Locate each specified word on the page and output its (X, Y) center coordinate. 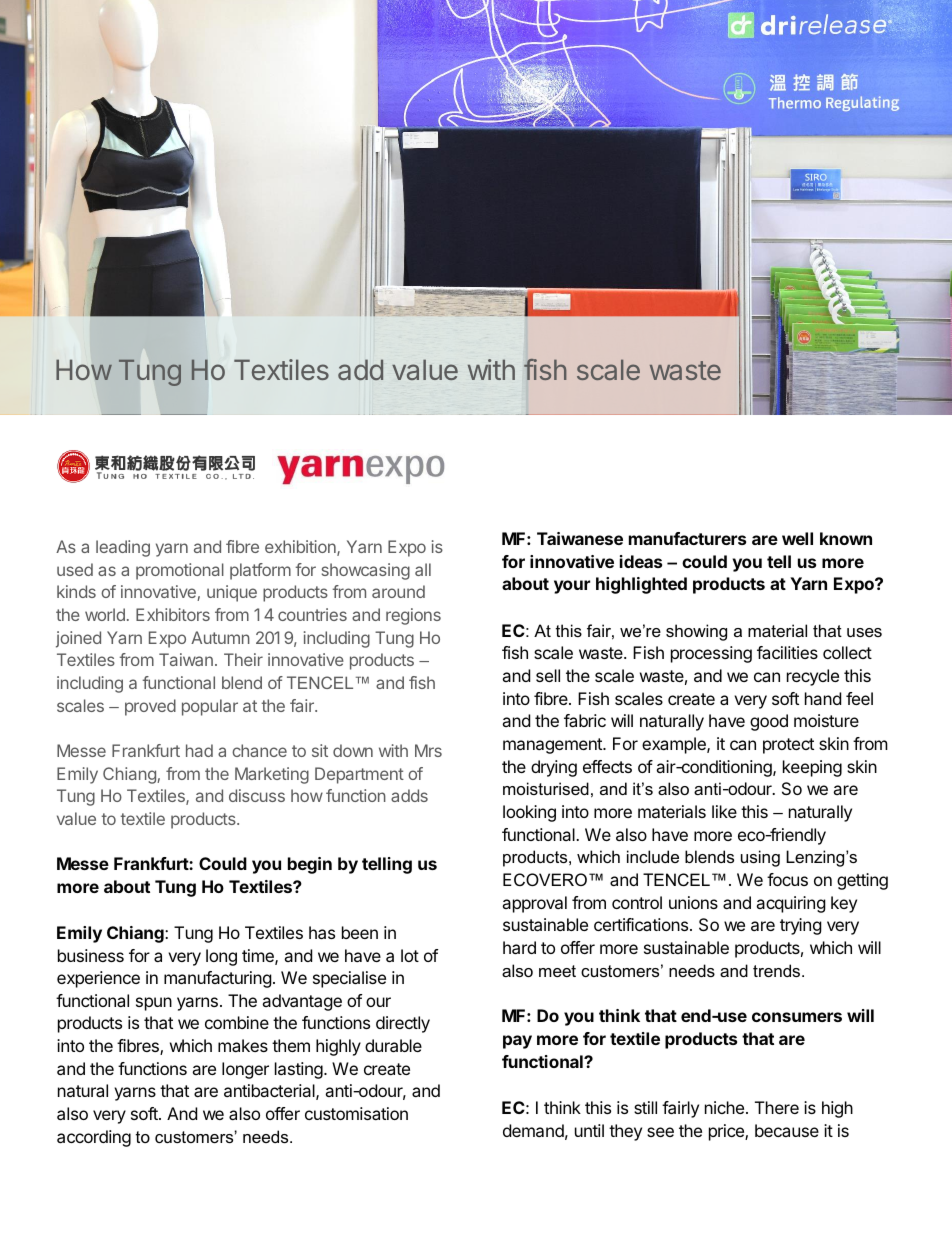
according (94, 1138)
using (760, 858)
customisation (356, 1113)
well (797, 538)
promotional (180, 571)
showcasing (366, 571)
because (787, 1130)
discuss (257, 795)
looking (529, 813)
